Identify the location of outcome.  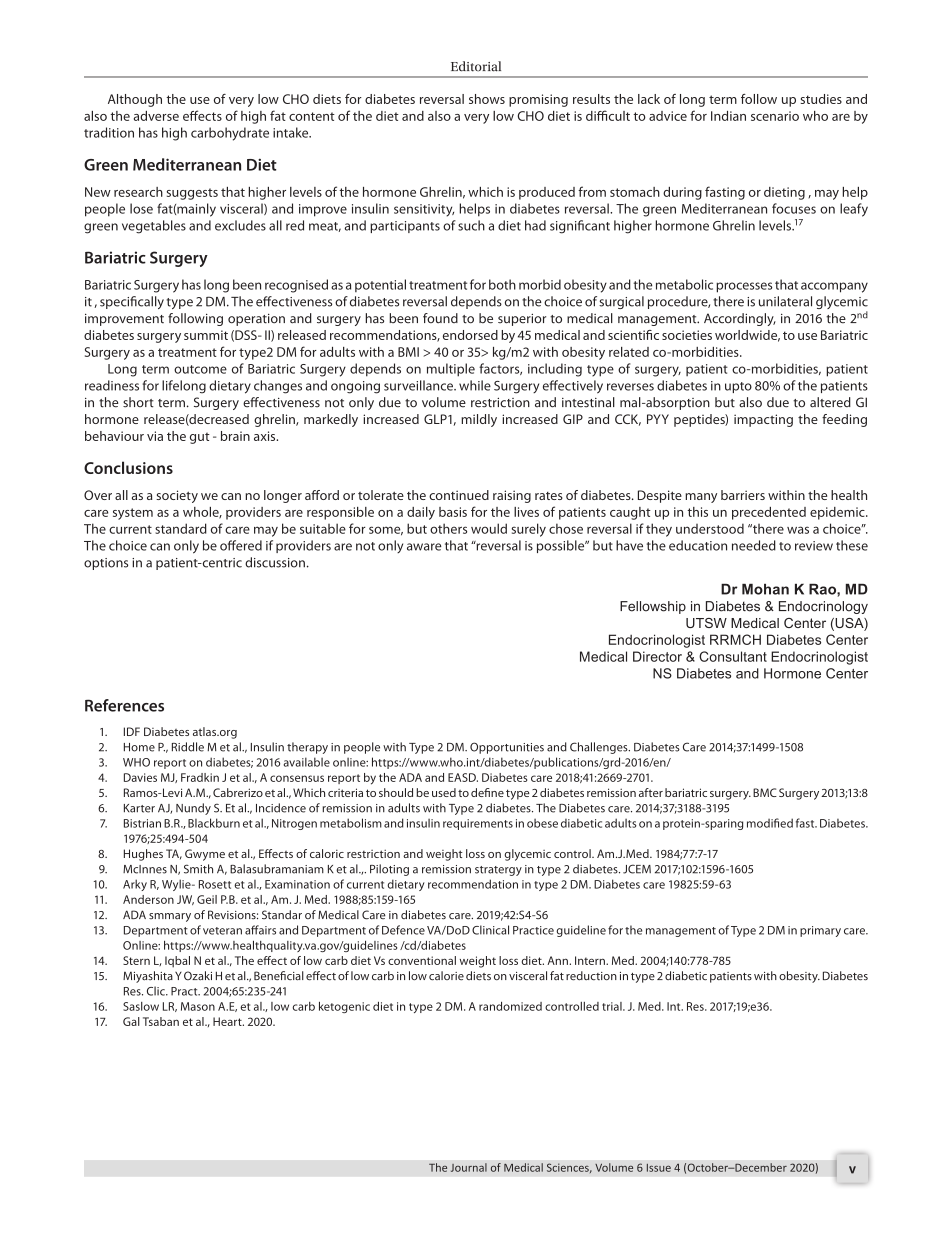
(200, 369).
